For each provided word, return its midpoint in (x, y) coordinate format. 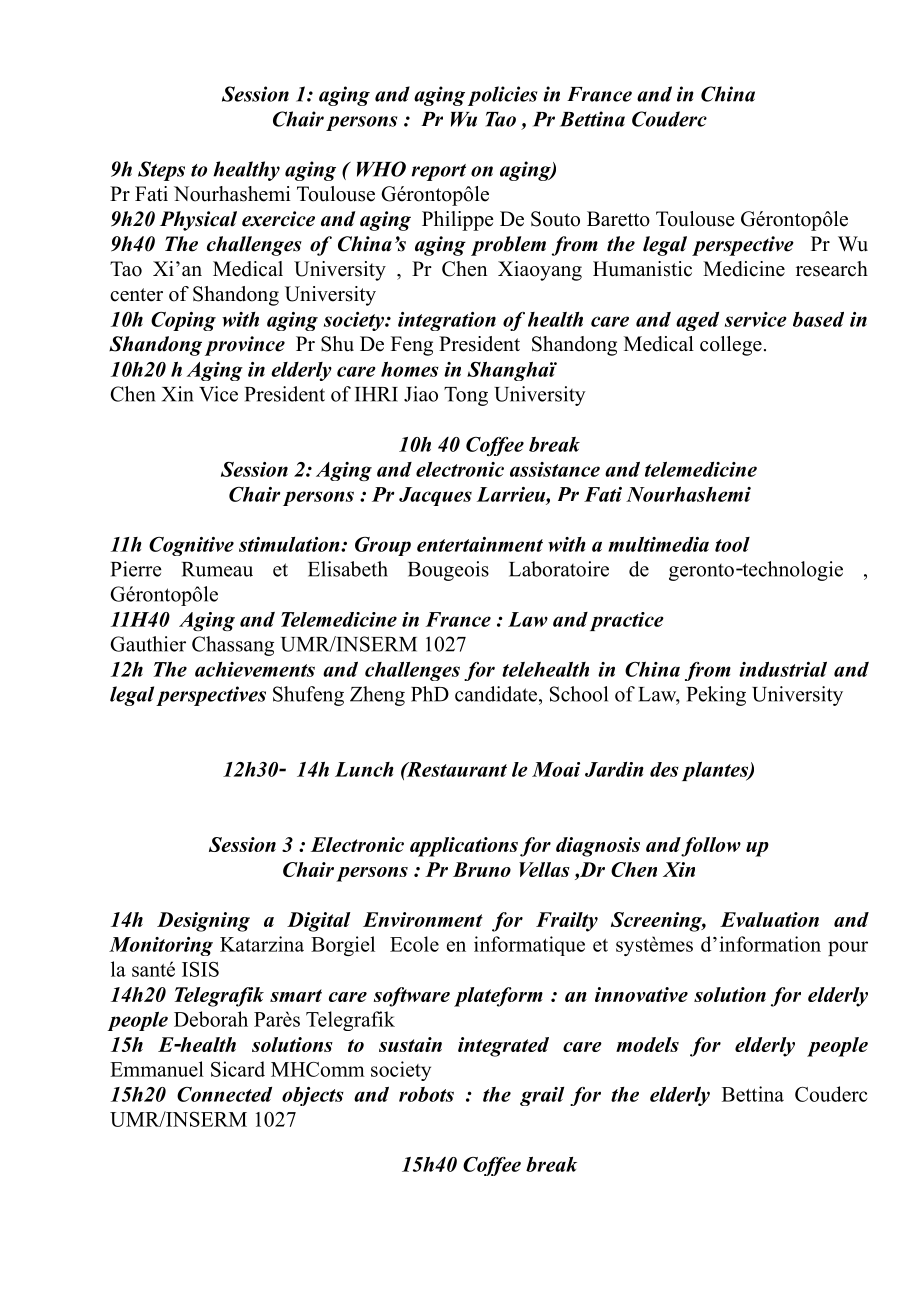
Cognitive (191, 546)
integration (447, 321)
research (832, 269)
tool (732, 544)
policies (502, 96)
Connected (224, 1094)
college (731, 346)
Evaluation (769, 919)
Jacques (435, 496)
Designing (203, 922)
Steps (161, 171)
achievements (255, 669)
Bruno (482, 869)
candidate (497, 694)
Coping (183, 321)
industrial (783, 669)
